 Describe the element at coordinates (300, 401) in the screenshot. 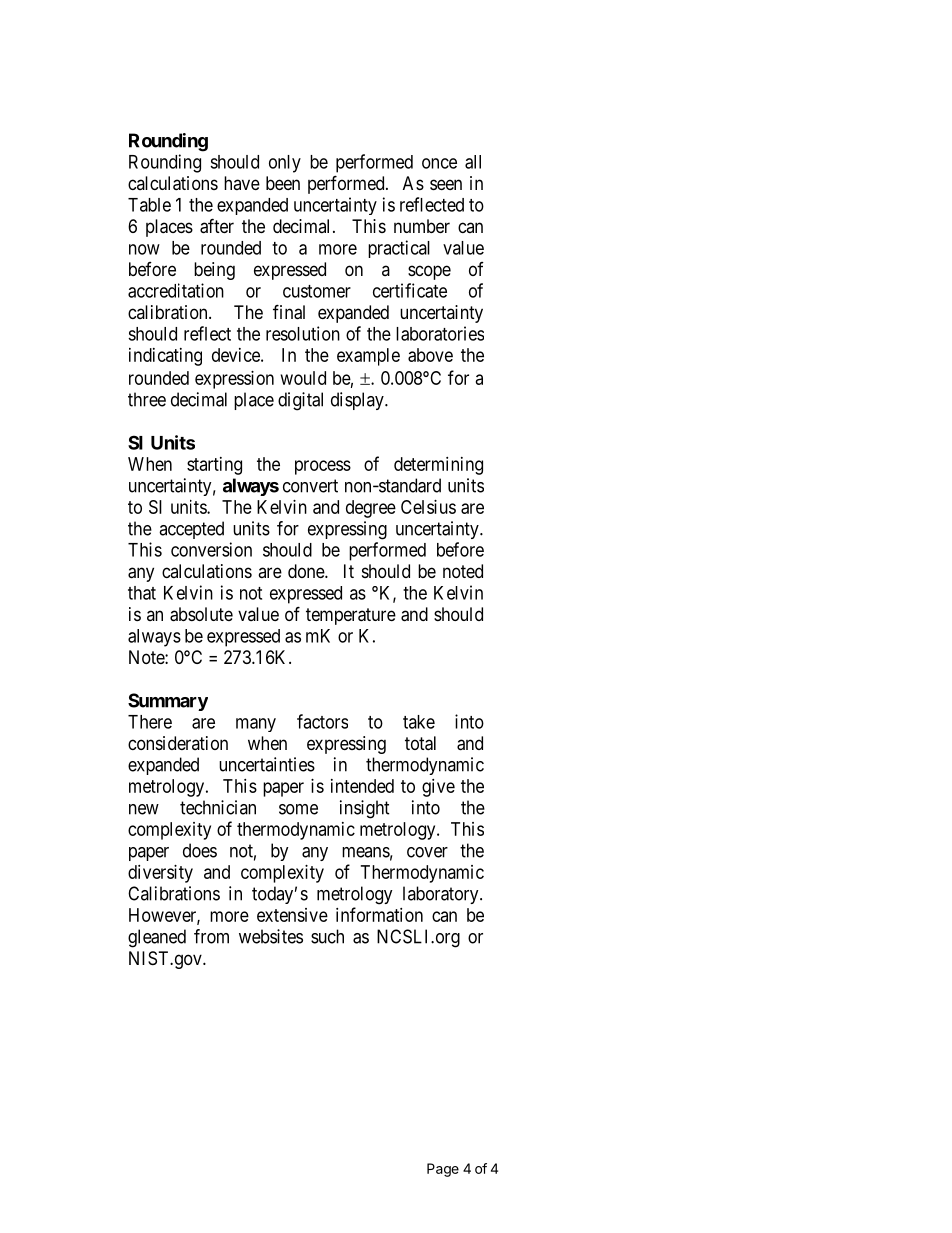

I see `digital` at that location.
